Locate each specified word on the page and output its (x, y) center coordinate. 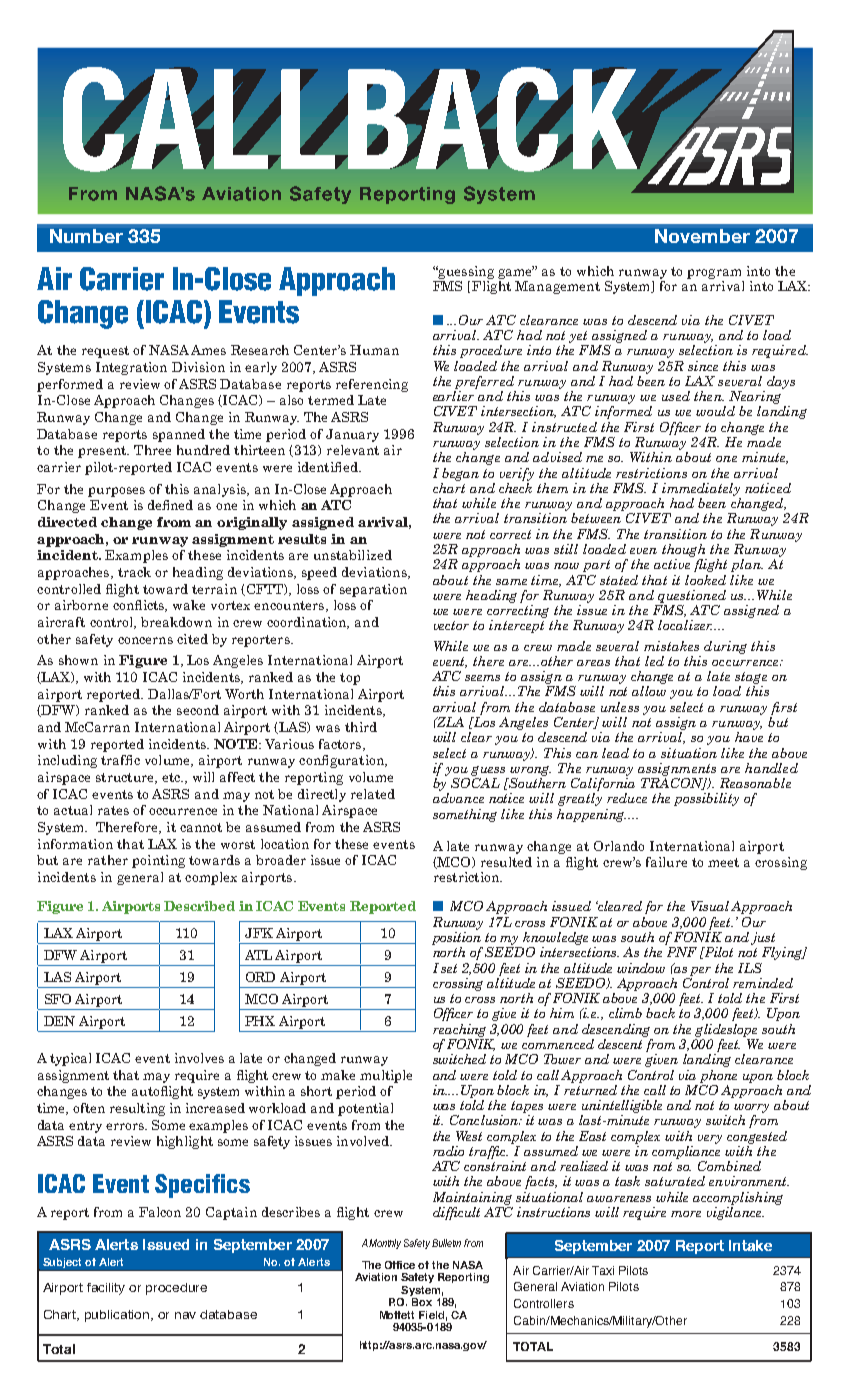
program (714, 274)
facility (106, 1289)
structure (126, 778)
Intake (750, 1245)
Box (421, 1300)
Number (86, 236)
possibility (706, 799)
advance (458, 798)
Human (374, 350)
